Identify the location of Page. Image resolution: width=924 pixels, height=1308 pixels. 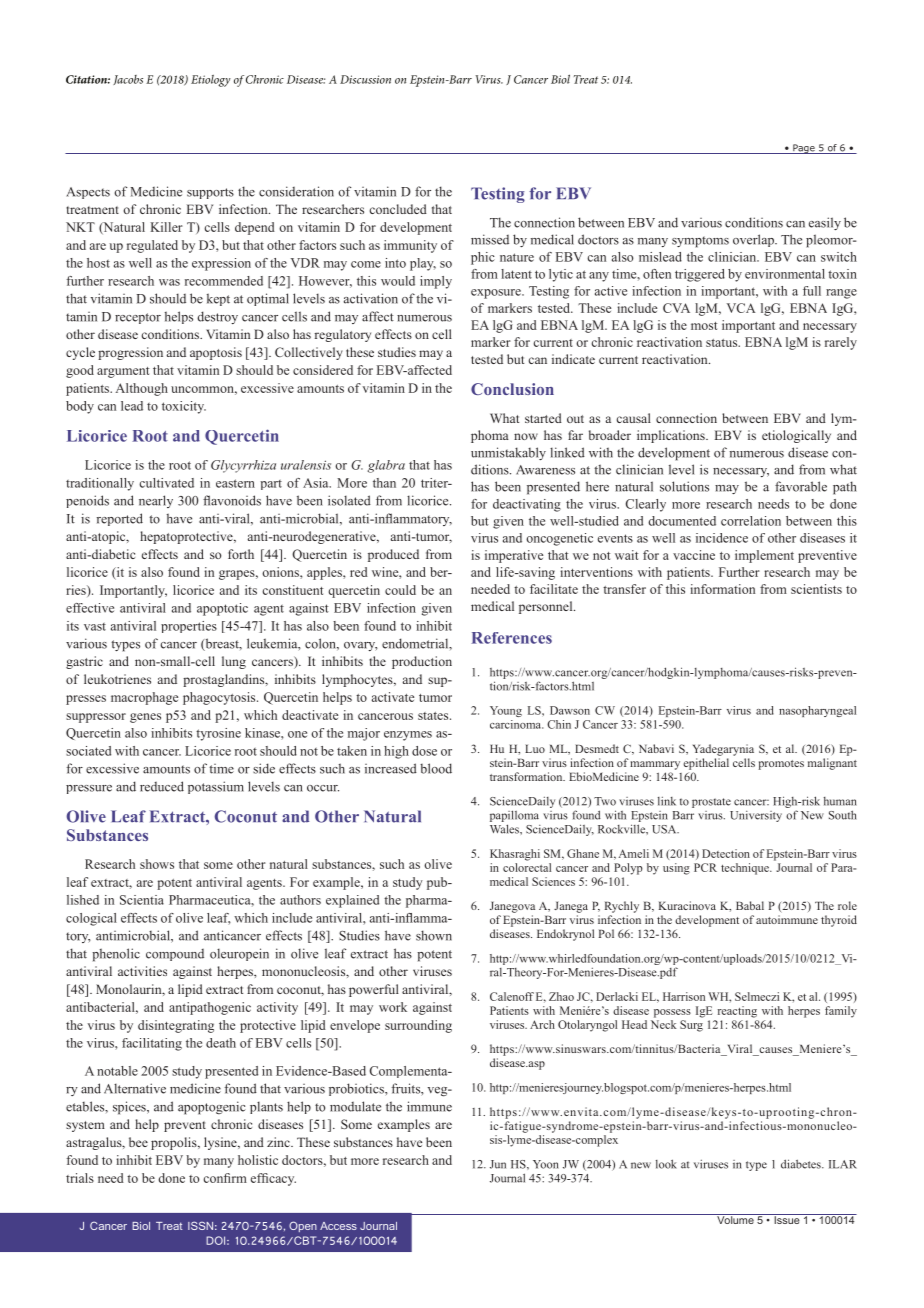
(804, 149).
